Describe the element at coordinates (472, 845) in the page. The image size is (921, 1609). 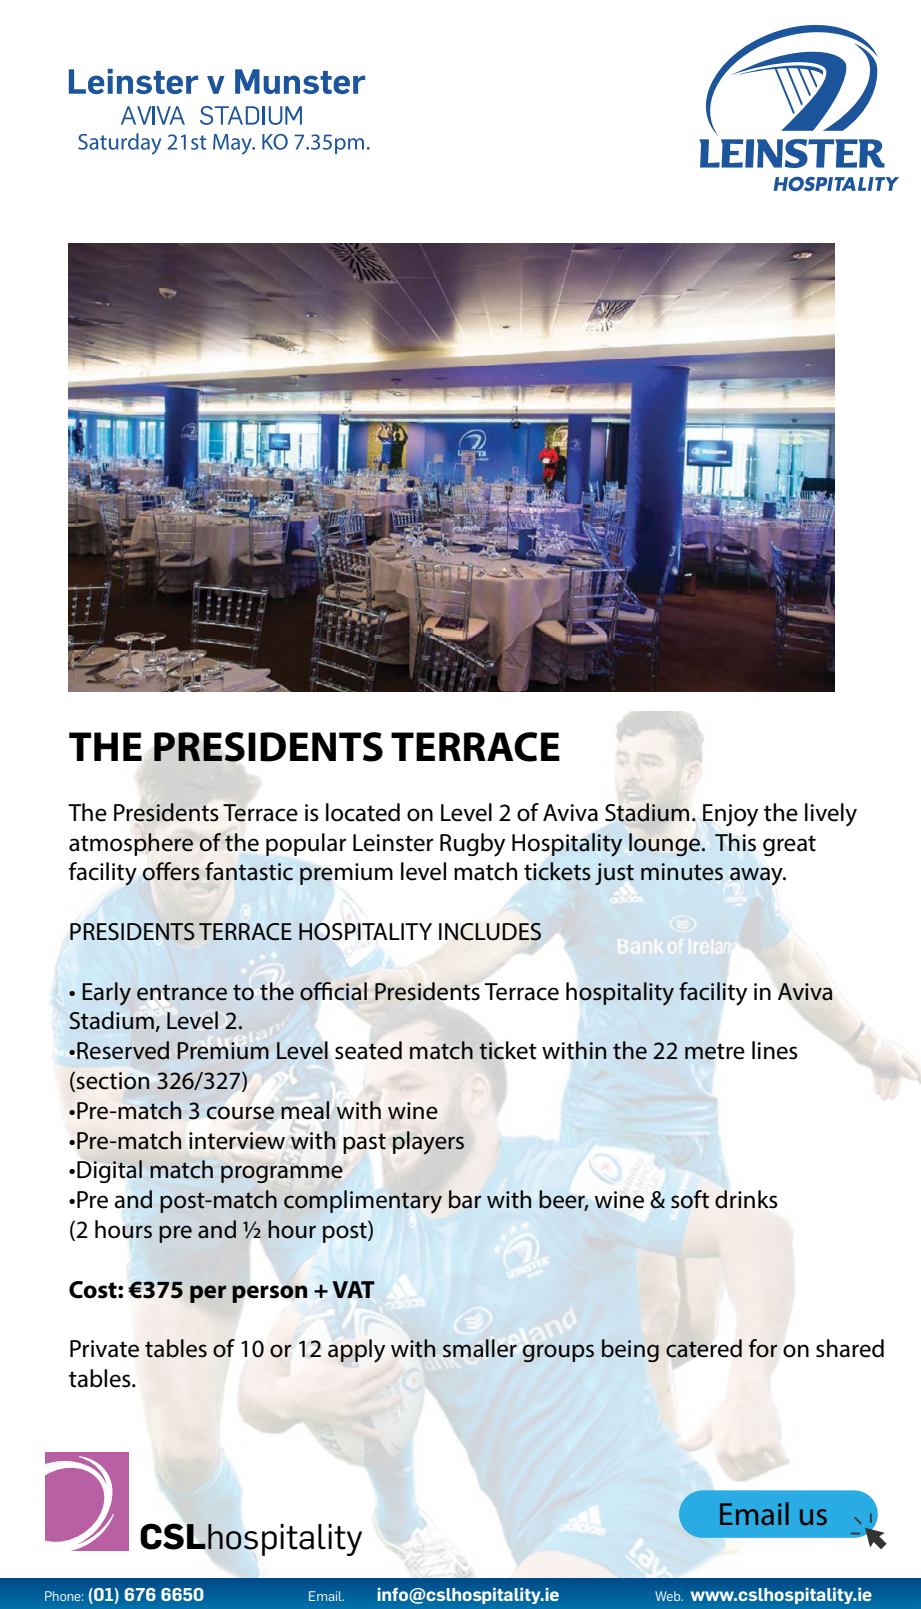
I see `Rugby` at that location.
